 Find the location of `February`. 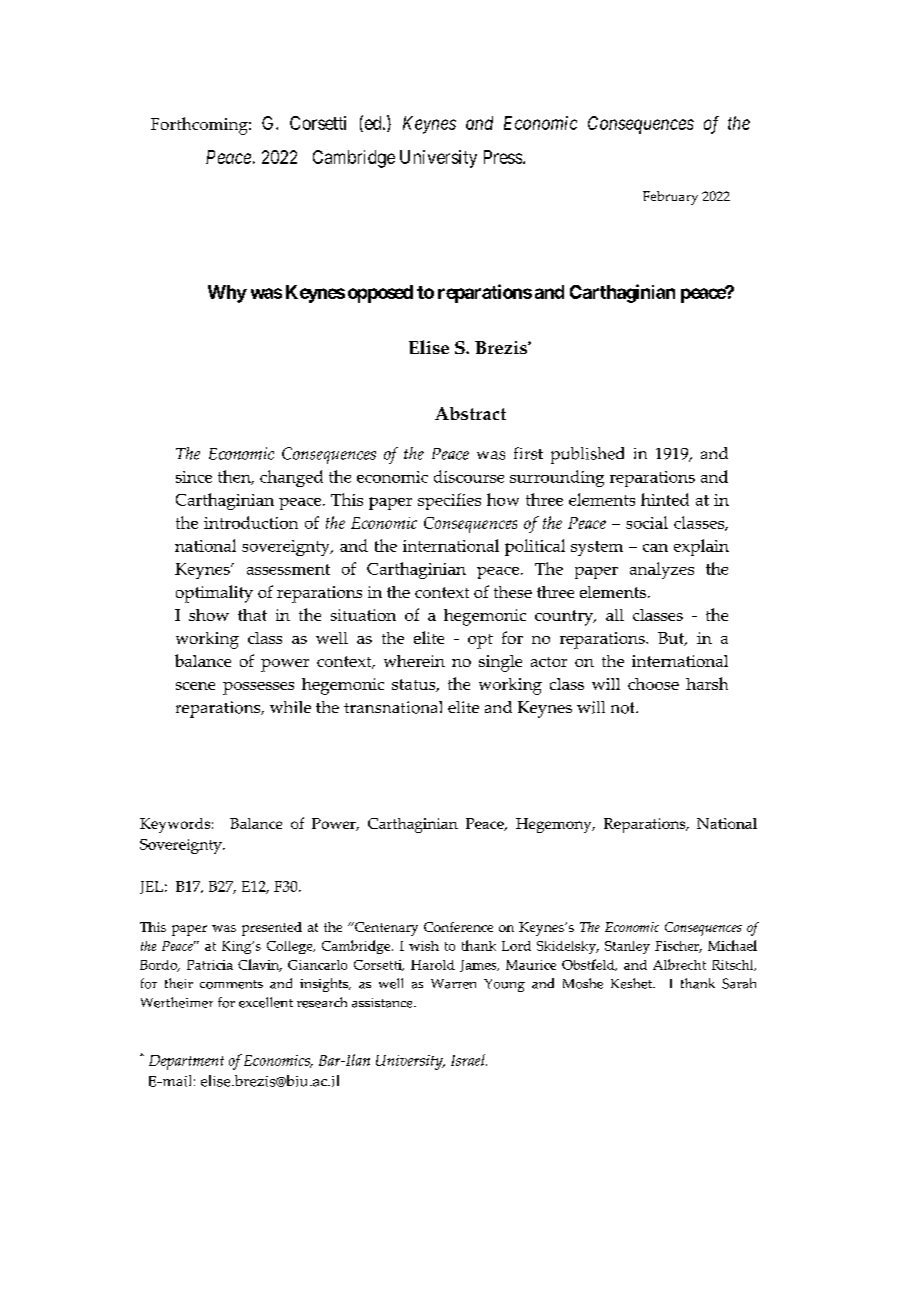

February is located at coordinates (670, 198).
